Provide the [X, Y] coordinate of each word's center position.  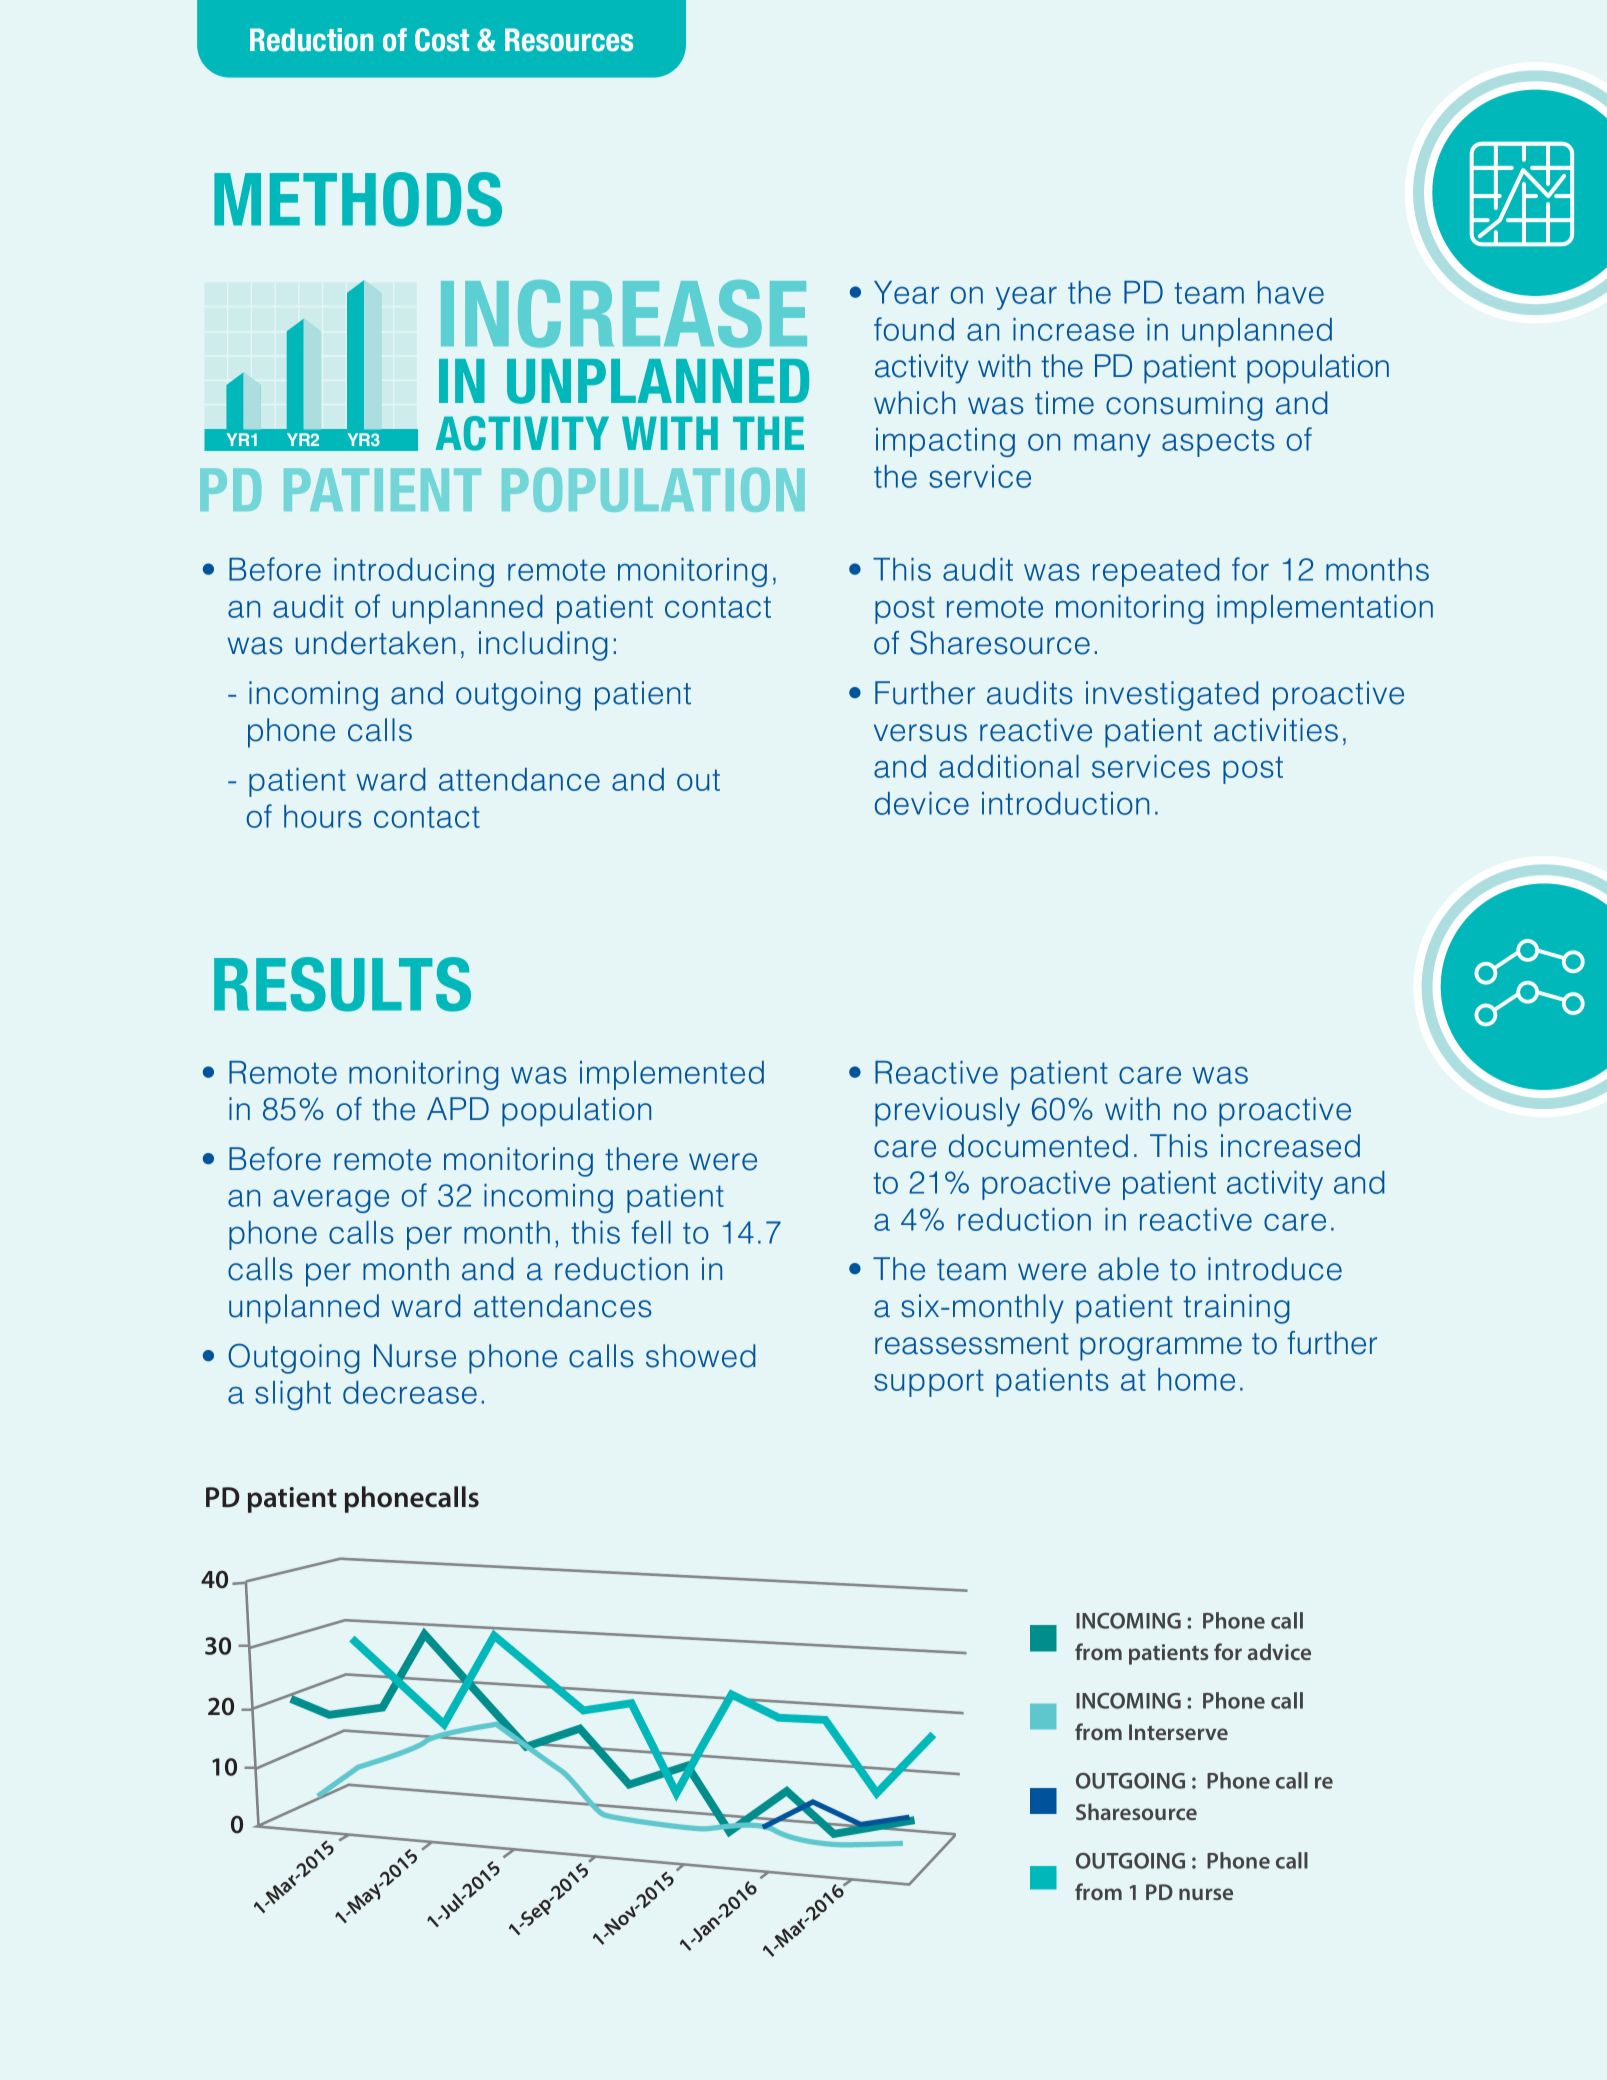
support [929, 1383]
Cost [442, 40]
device [922, 803]
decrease [410, 1392]
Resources [569, 40]
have [1291, 292]
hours [323, 816]
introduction [1065, 803]
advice [1279, 1651]
